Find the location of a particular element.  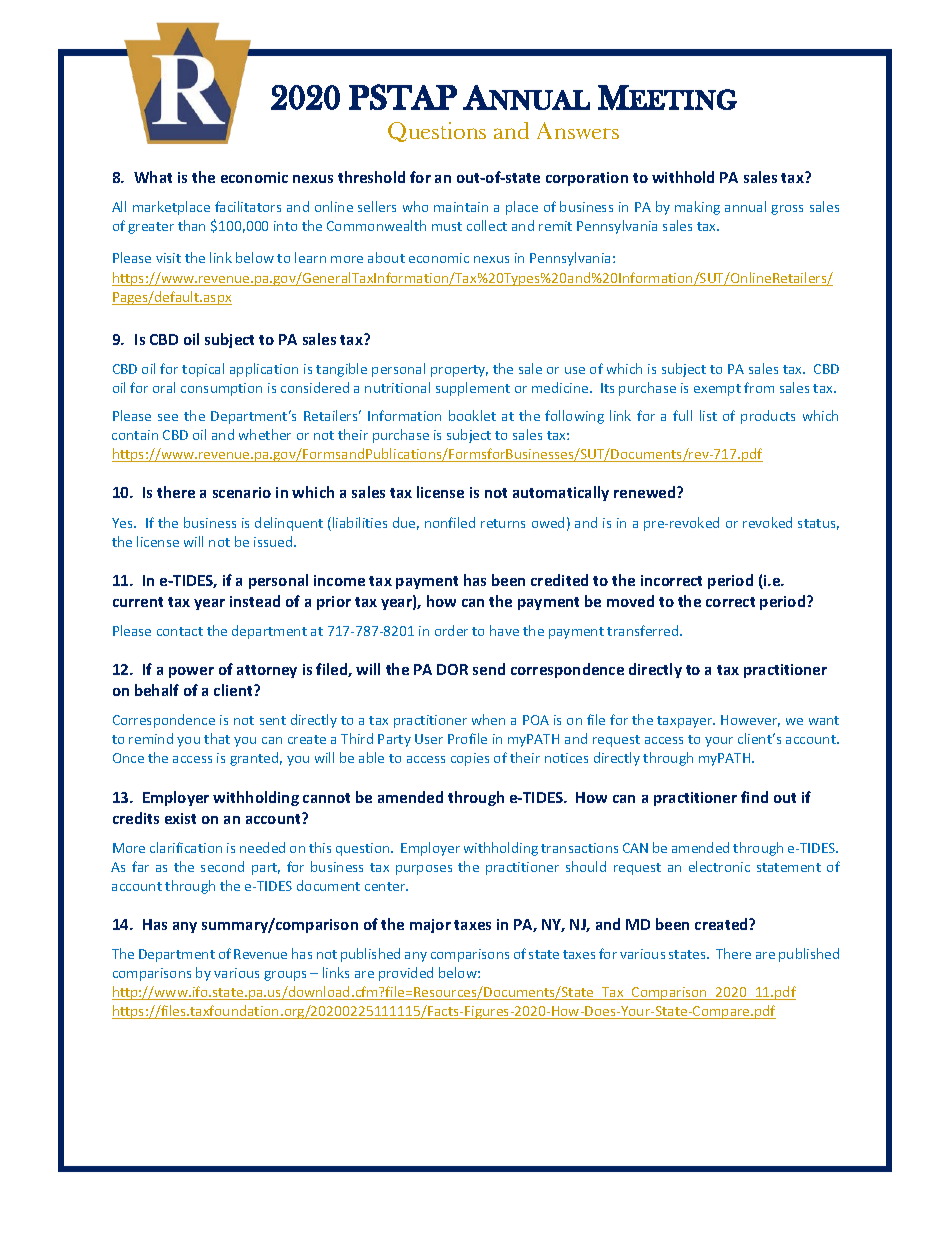

property is located at coordinates (459, 371).
